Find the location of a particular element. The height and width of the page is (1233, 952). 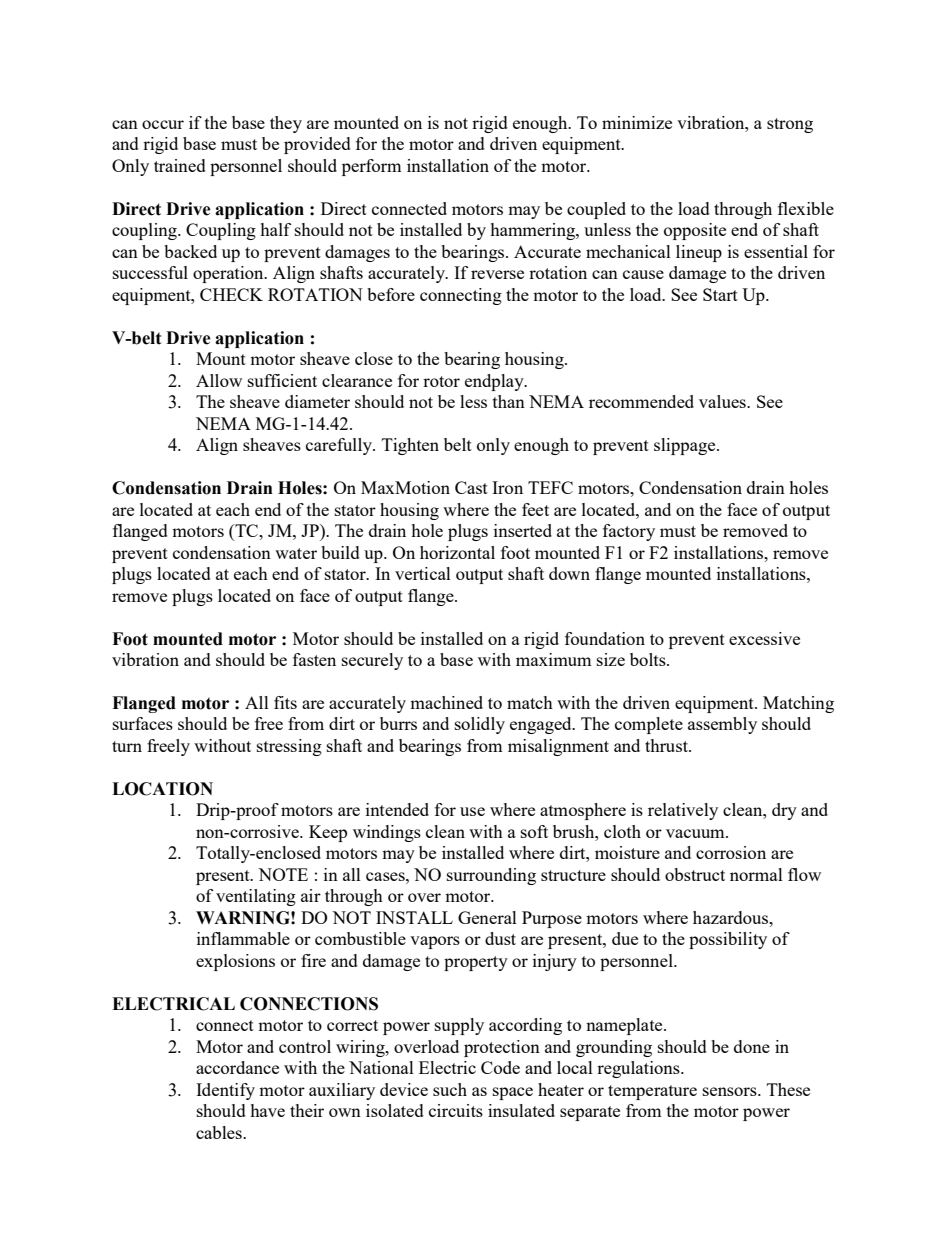

trained is located at coordinates (180, 165).
